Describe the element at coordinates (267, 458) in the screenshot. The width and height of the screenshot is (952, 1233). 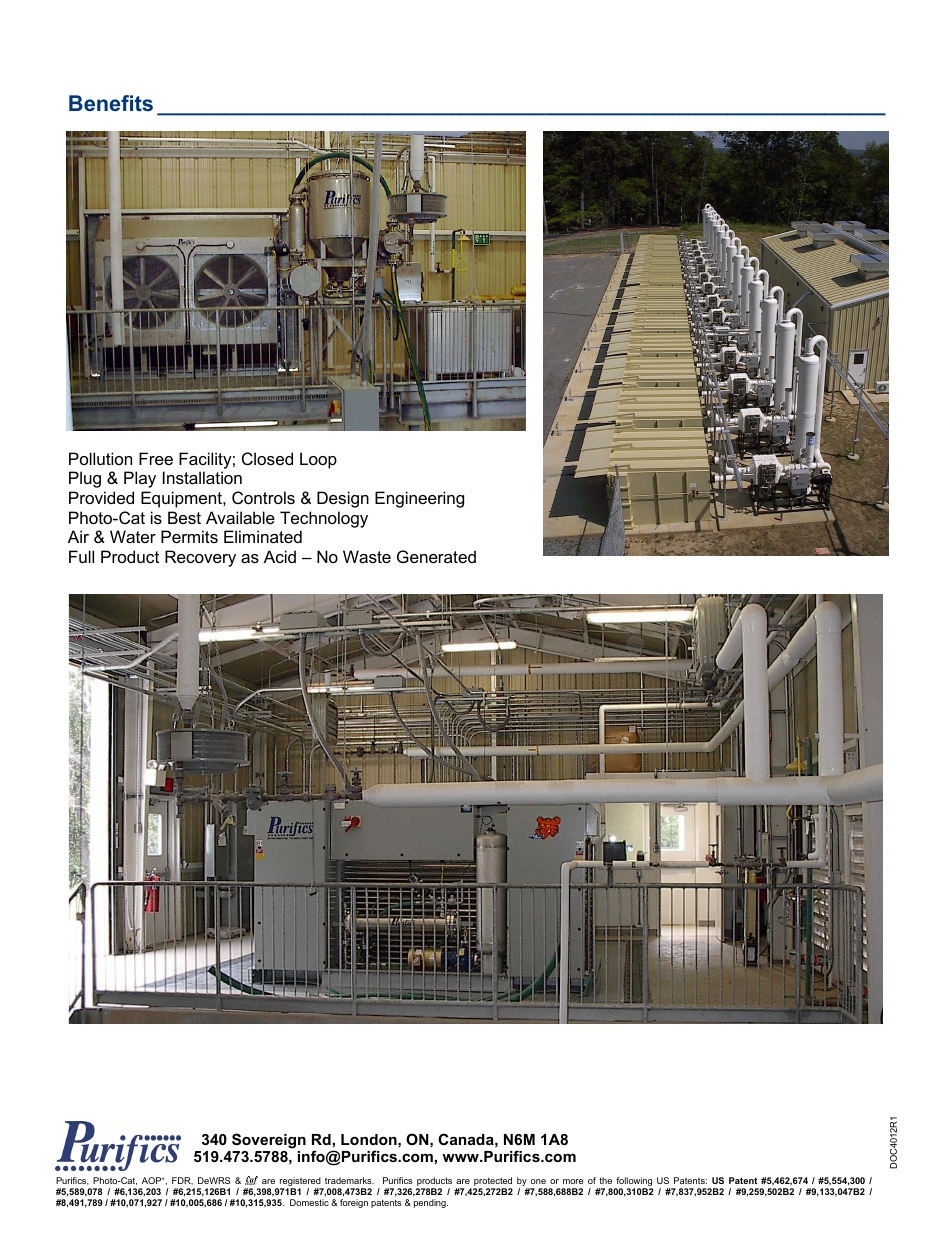
I see `Closed` at that location.
